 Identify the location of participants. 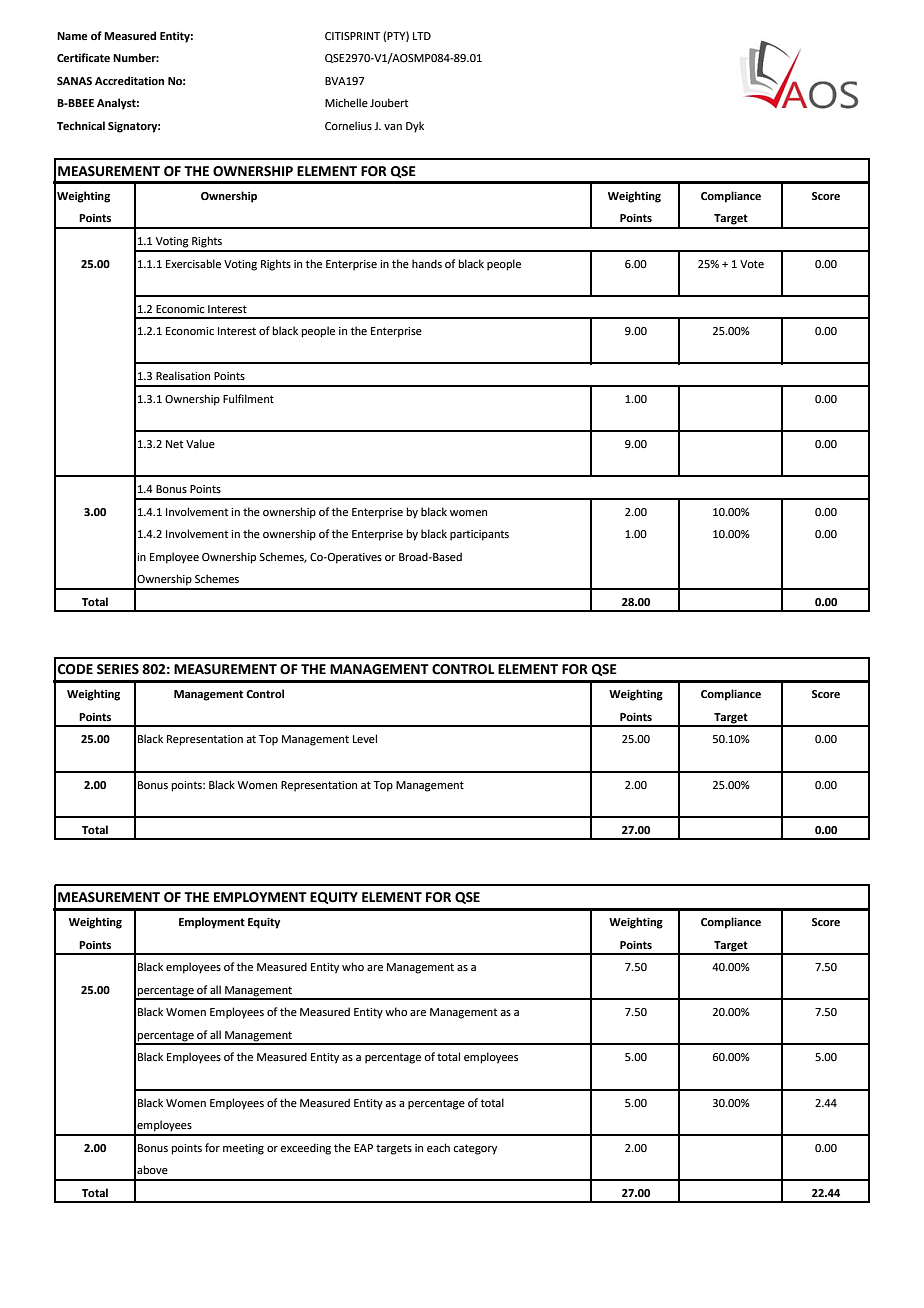
(479, 535).
